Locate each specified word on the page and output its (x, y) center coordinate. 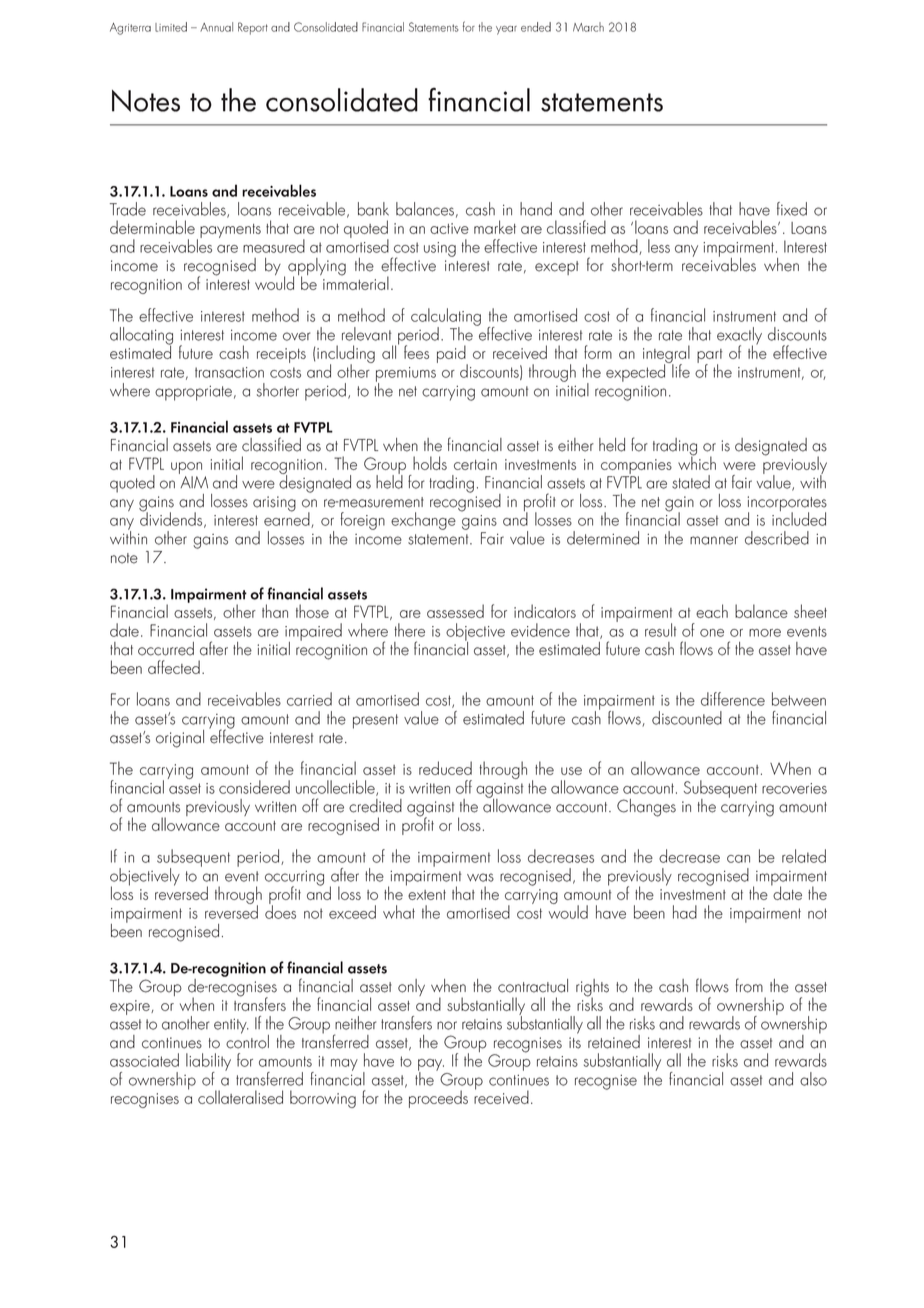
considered (254, 787)
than (275, 611)
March (588, 27)
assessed (455, 611)
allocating (141, 337)
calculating (446, 318)
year (506, 30)
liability (208, 1063)
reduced (445, 768)
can (738, 859)
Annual (216, 27)
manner (714, 540)
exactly (739, 337)
